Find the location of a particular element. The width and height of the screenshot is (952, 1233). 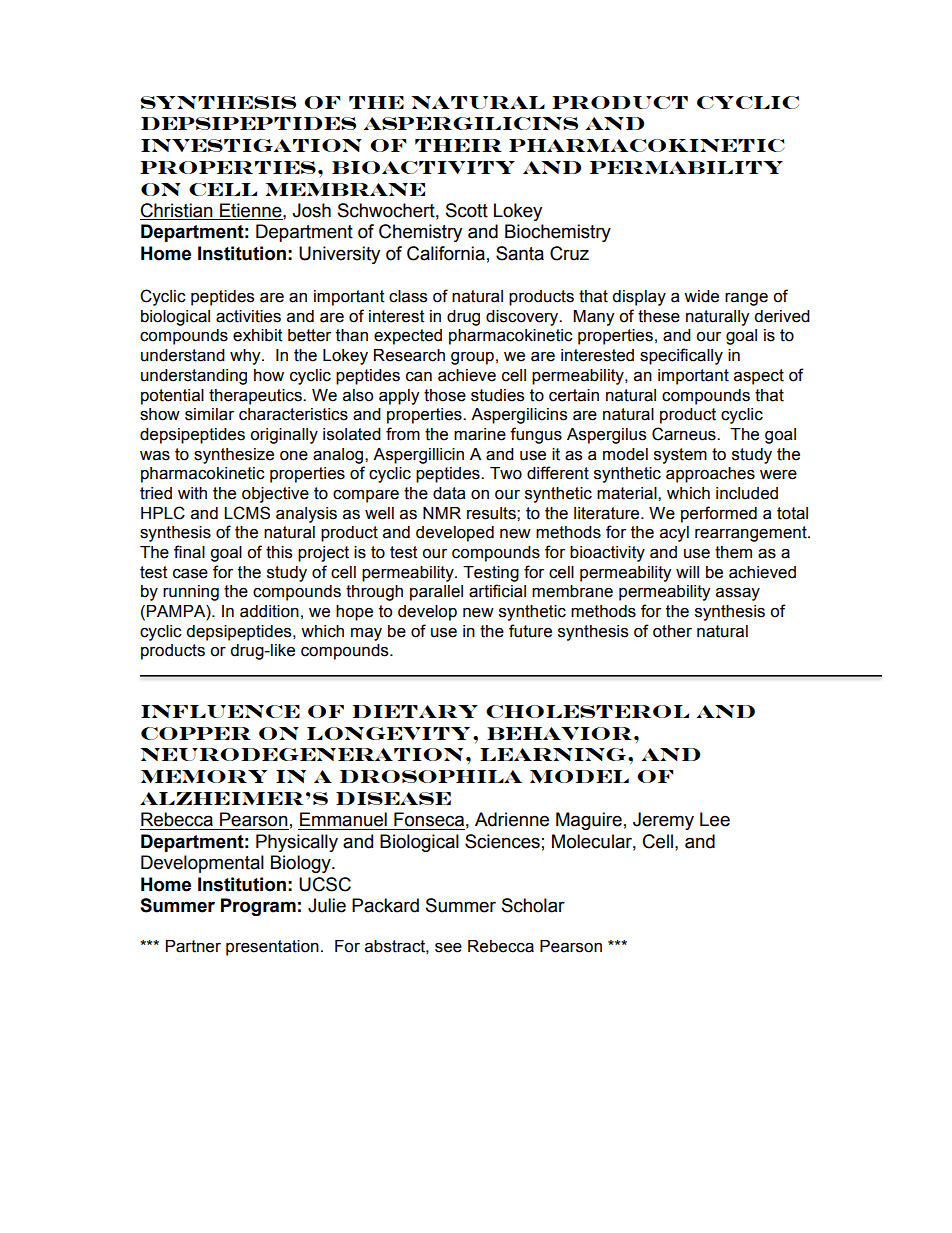

INVESTIGATION is located at coordinates (251, 145).
